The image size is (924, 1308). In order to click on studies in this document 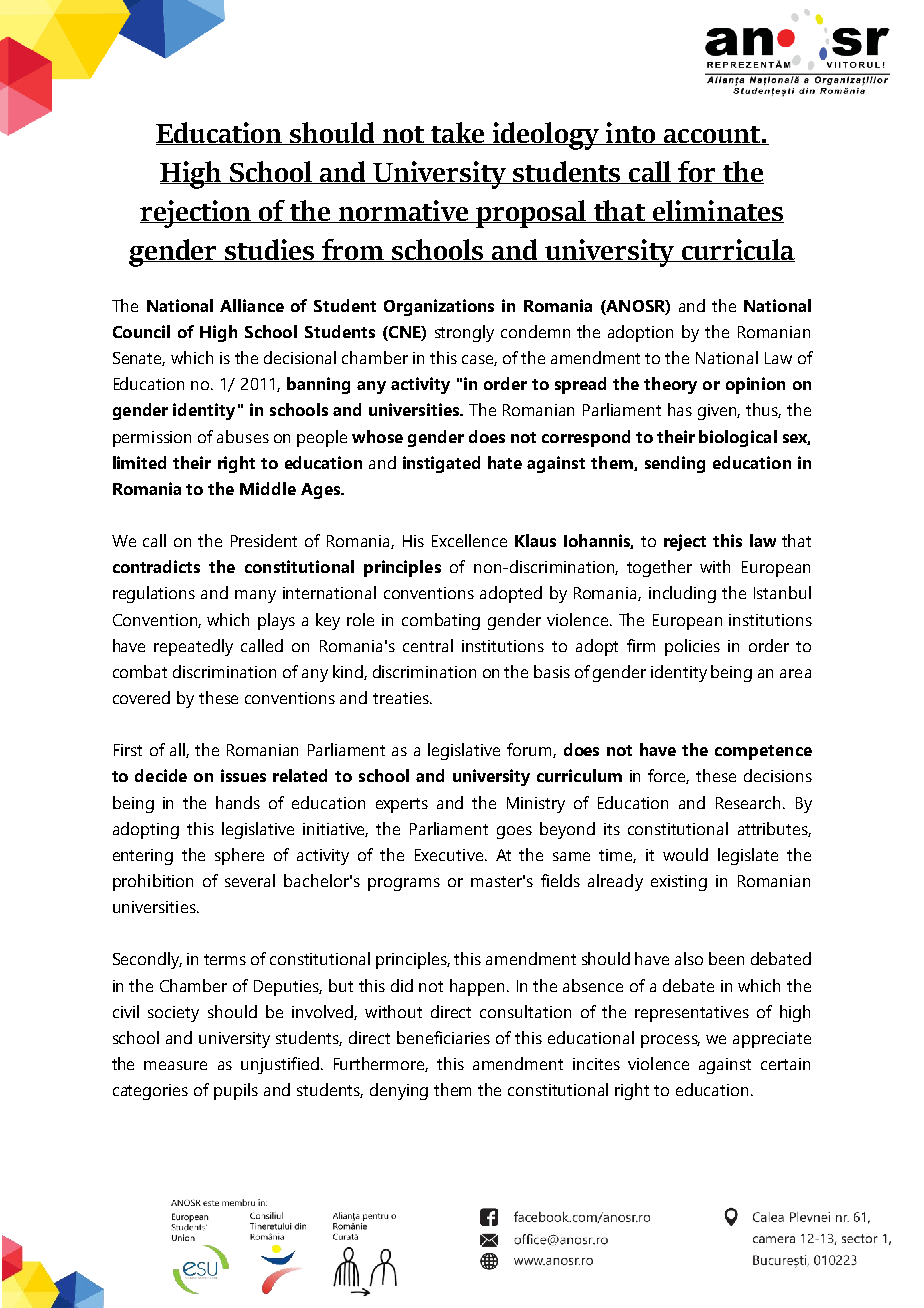, I will do `click(270, 250)`.
